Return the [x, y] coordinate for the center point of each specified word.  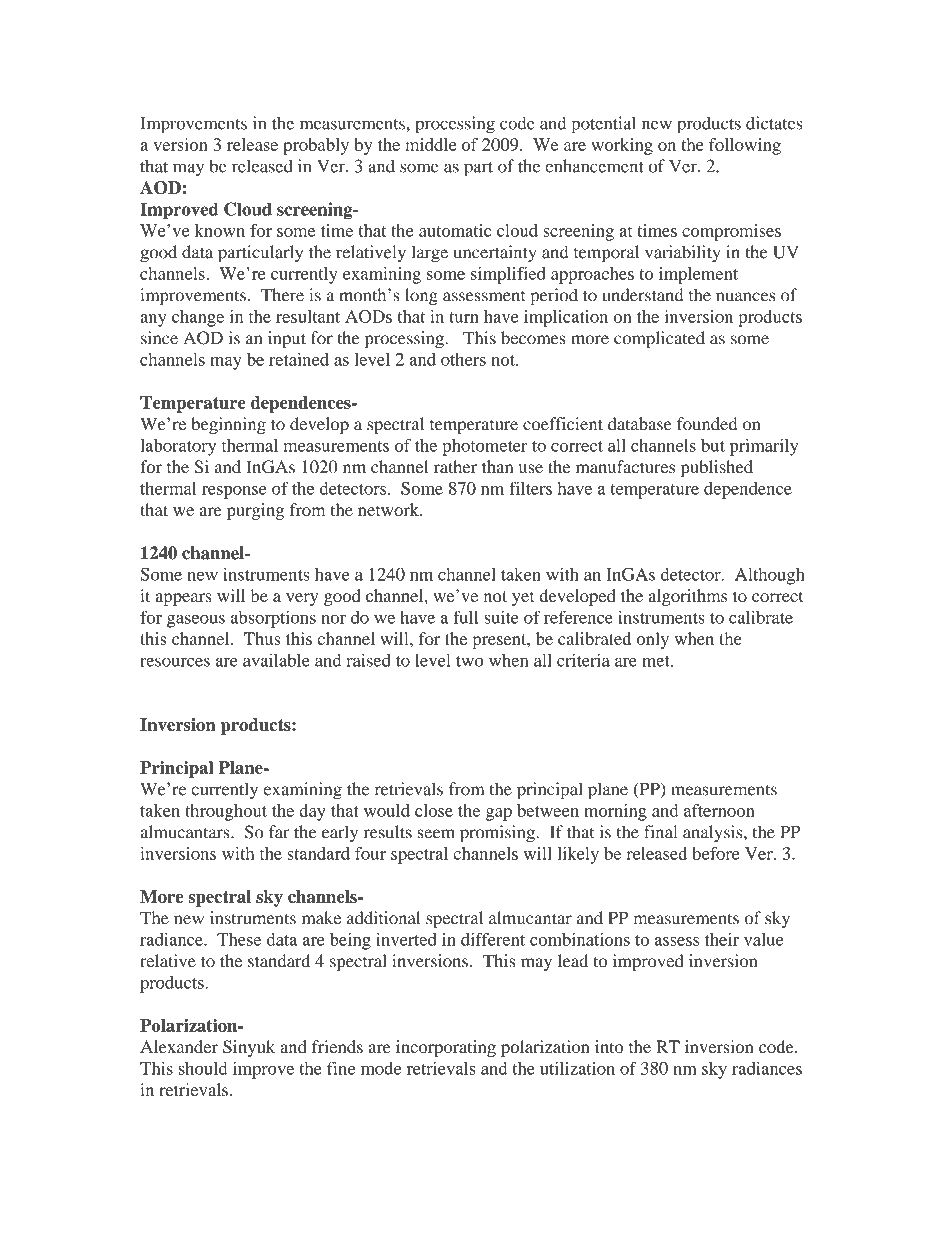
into [609, 1046]
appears [183, 599]
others [463, 359]
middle [431, 144]
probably [316, 146]
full [465, 617]
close [434, 810]
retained [299, 359]
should [203, 1068]
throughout [226, 812]
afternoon [719, 810]
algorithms [687, 597]
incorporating [446, 1048]
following [745, 146]
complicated [659, 339]
